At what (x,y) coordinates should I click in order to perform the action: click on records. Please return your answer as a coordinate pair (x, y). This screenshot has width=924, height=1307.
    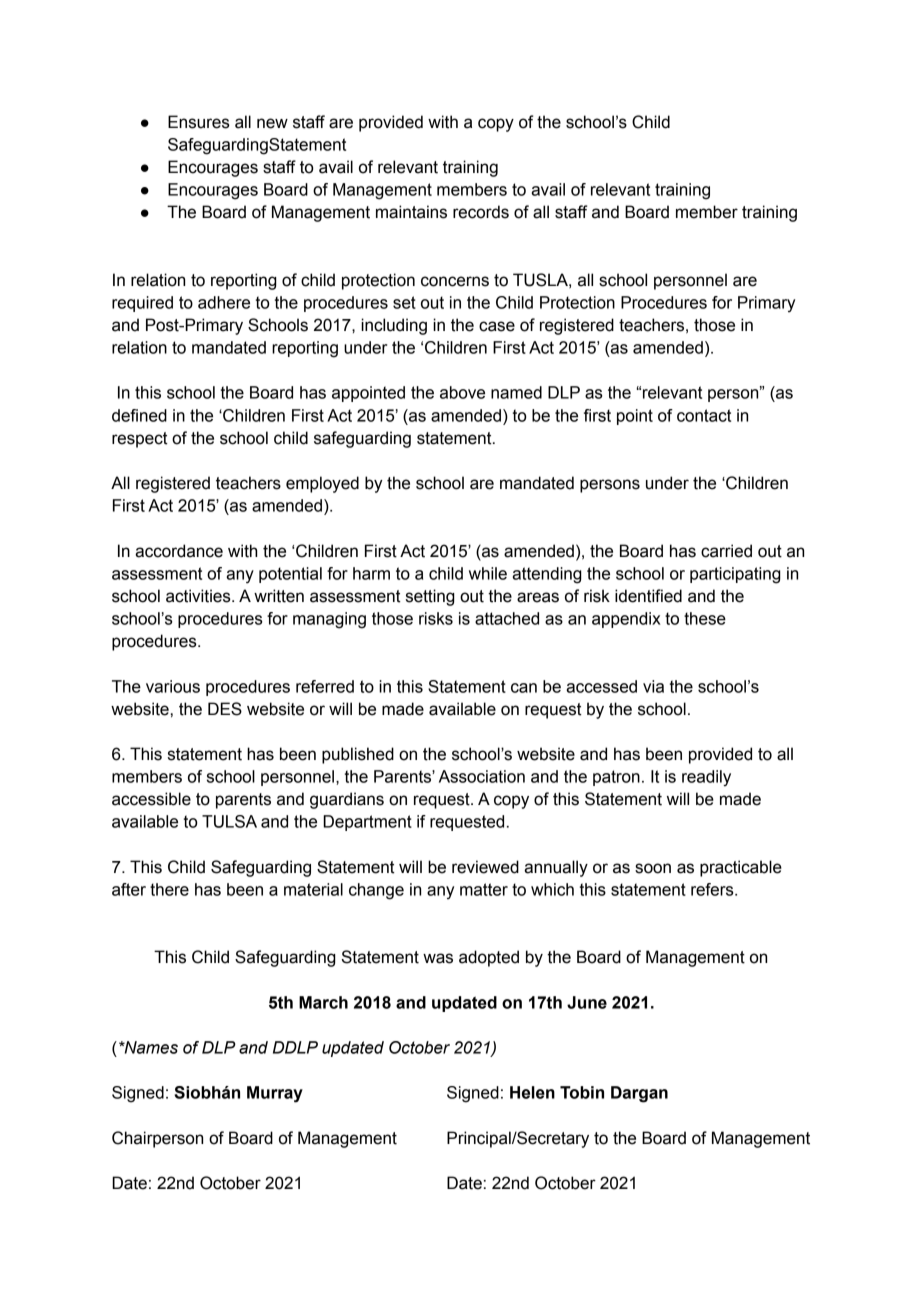
    Looking at the image, I should click on (481, 212).
